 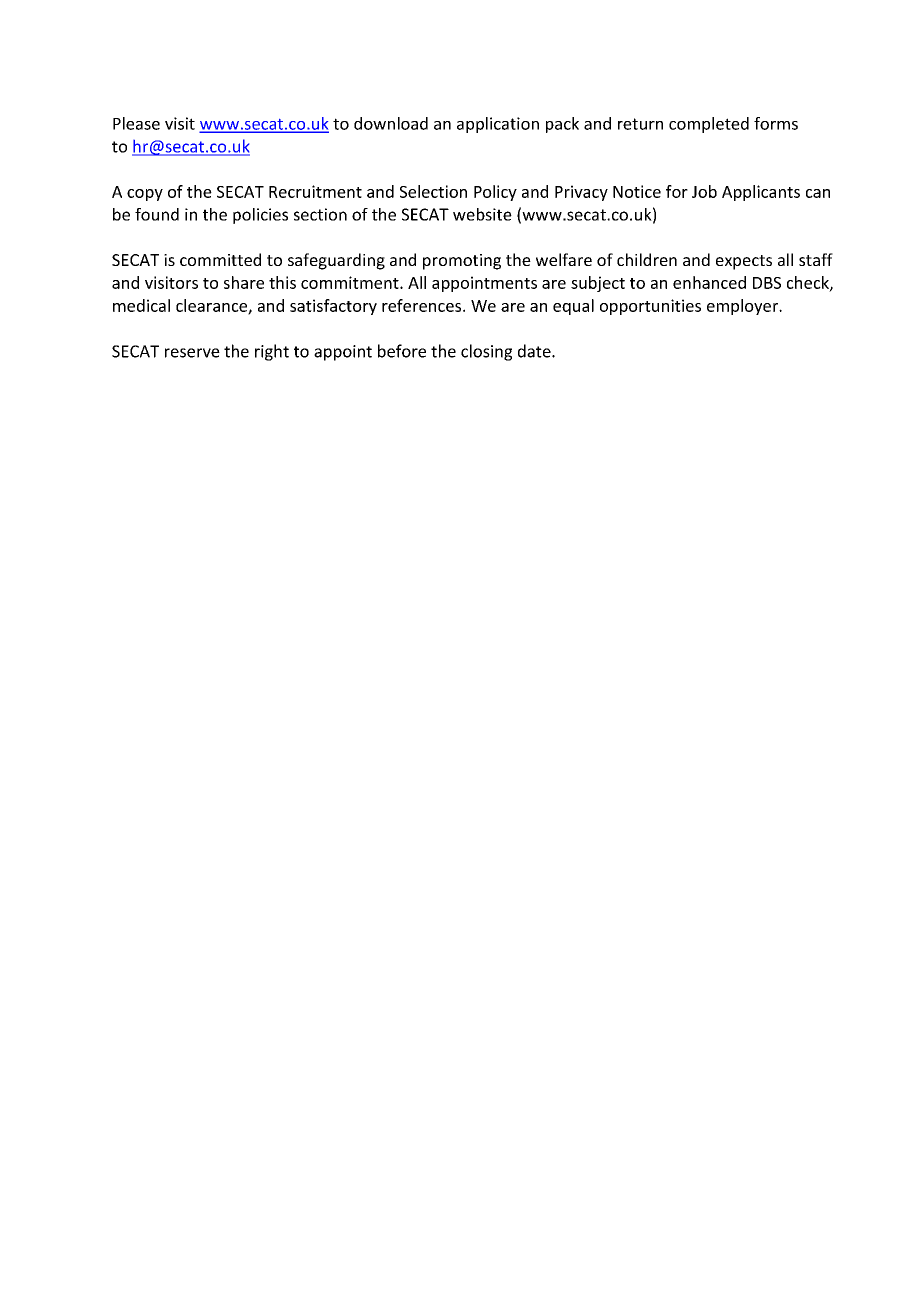 I want to click on committed, so click(x=220, y=259).
